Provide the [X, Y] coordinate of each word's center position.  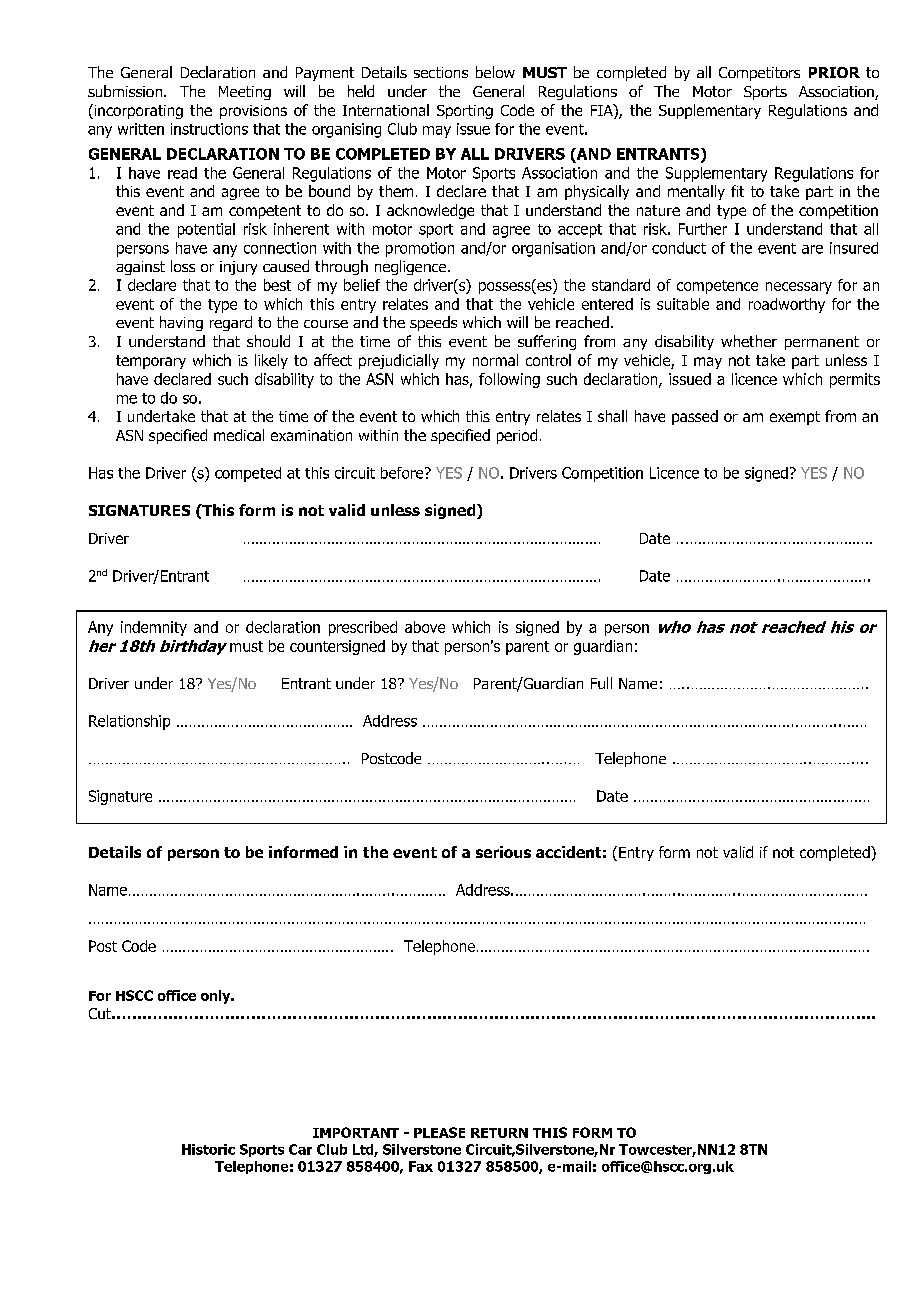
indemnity [154, 628]
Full [601, 683]
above [425, 627]
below [495, 72]
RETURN [499, 1133]
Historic [208, 1149]
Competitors [759, 74]
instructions [209, 129]
